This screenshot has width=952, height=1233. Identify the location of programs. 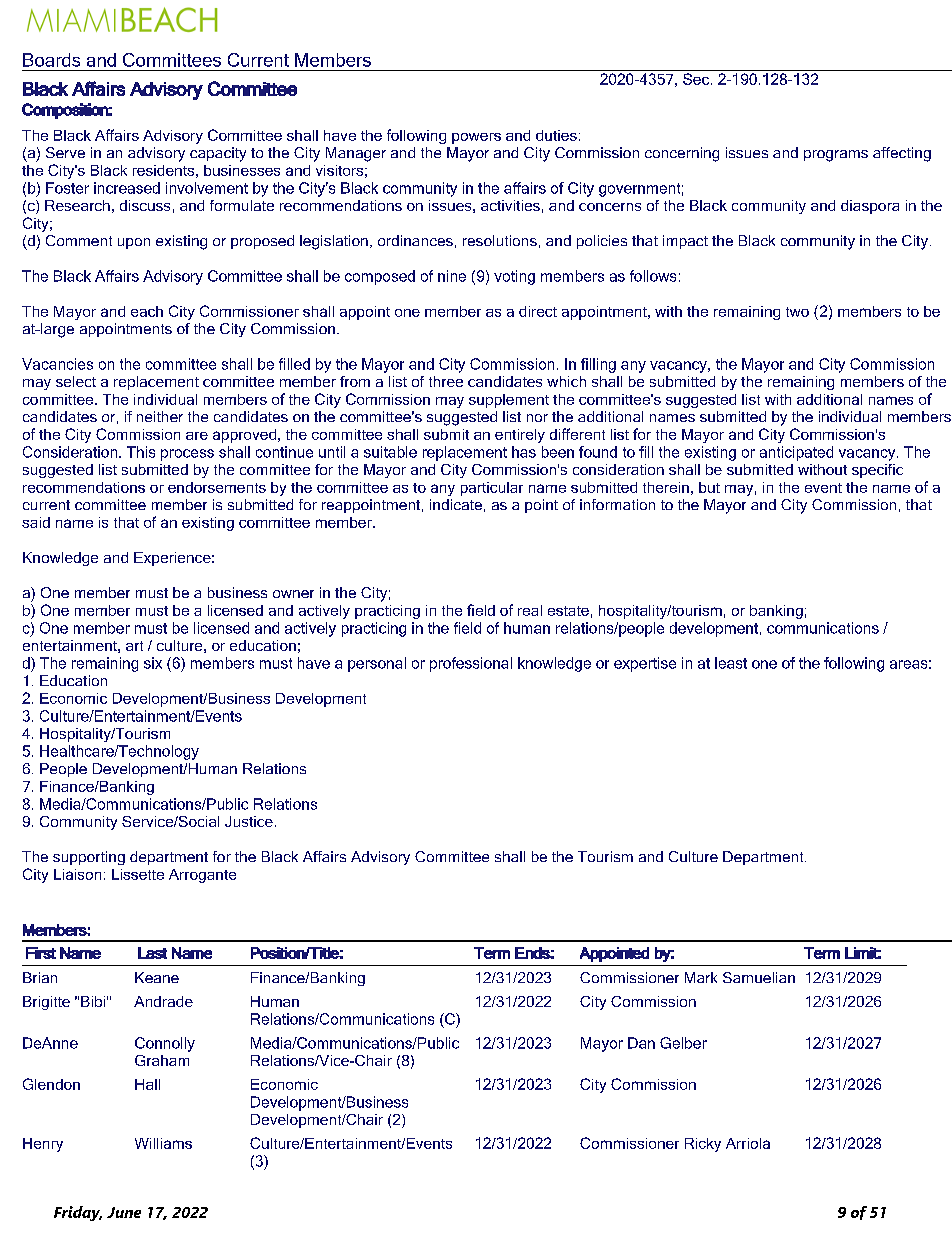
(836, 156).
